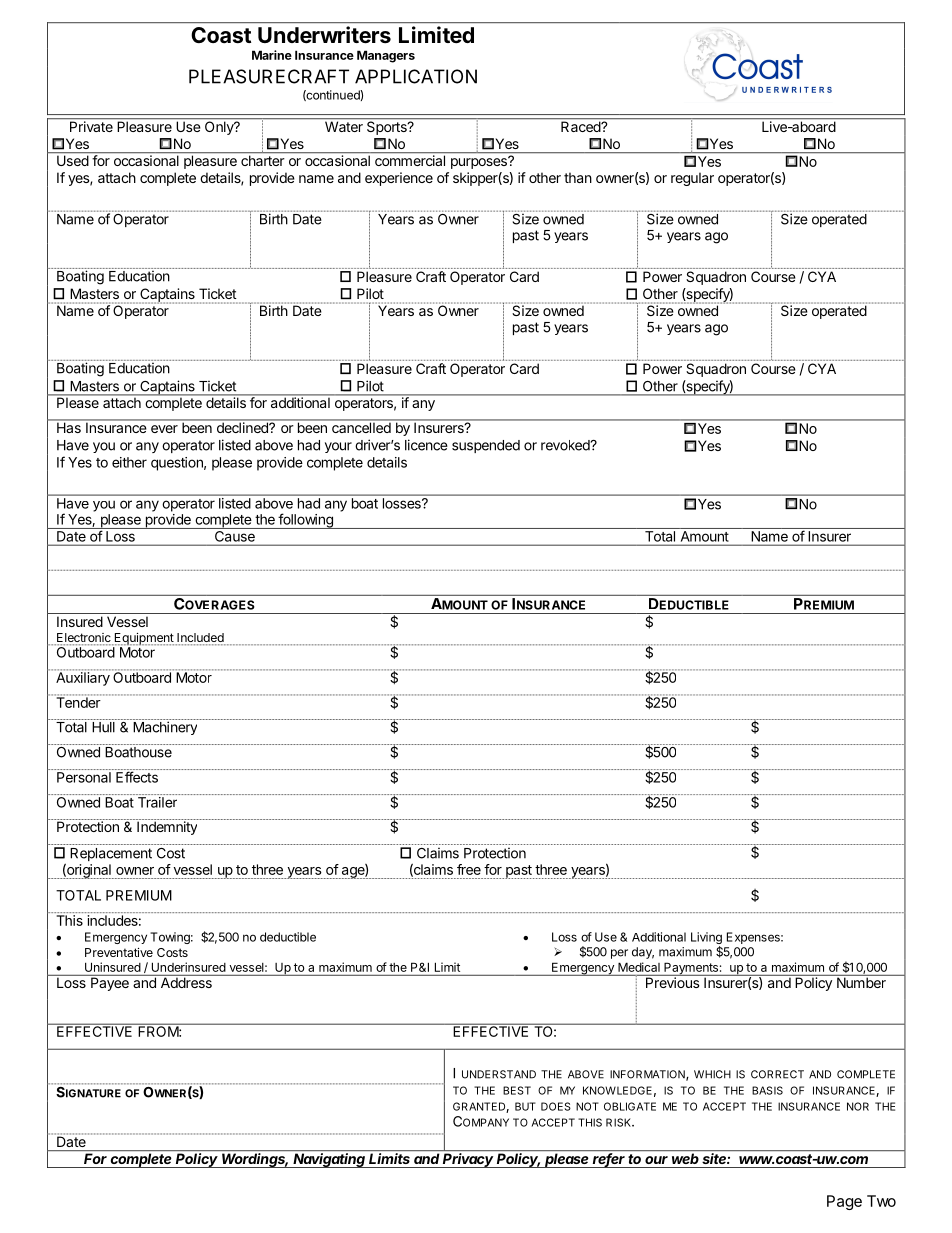 The image size is (952, 1233). I want to click on Replacement, so click(111, 854).
